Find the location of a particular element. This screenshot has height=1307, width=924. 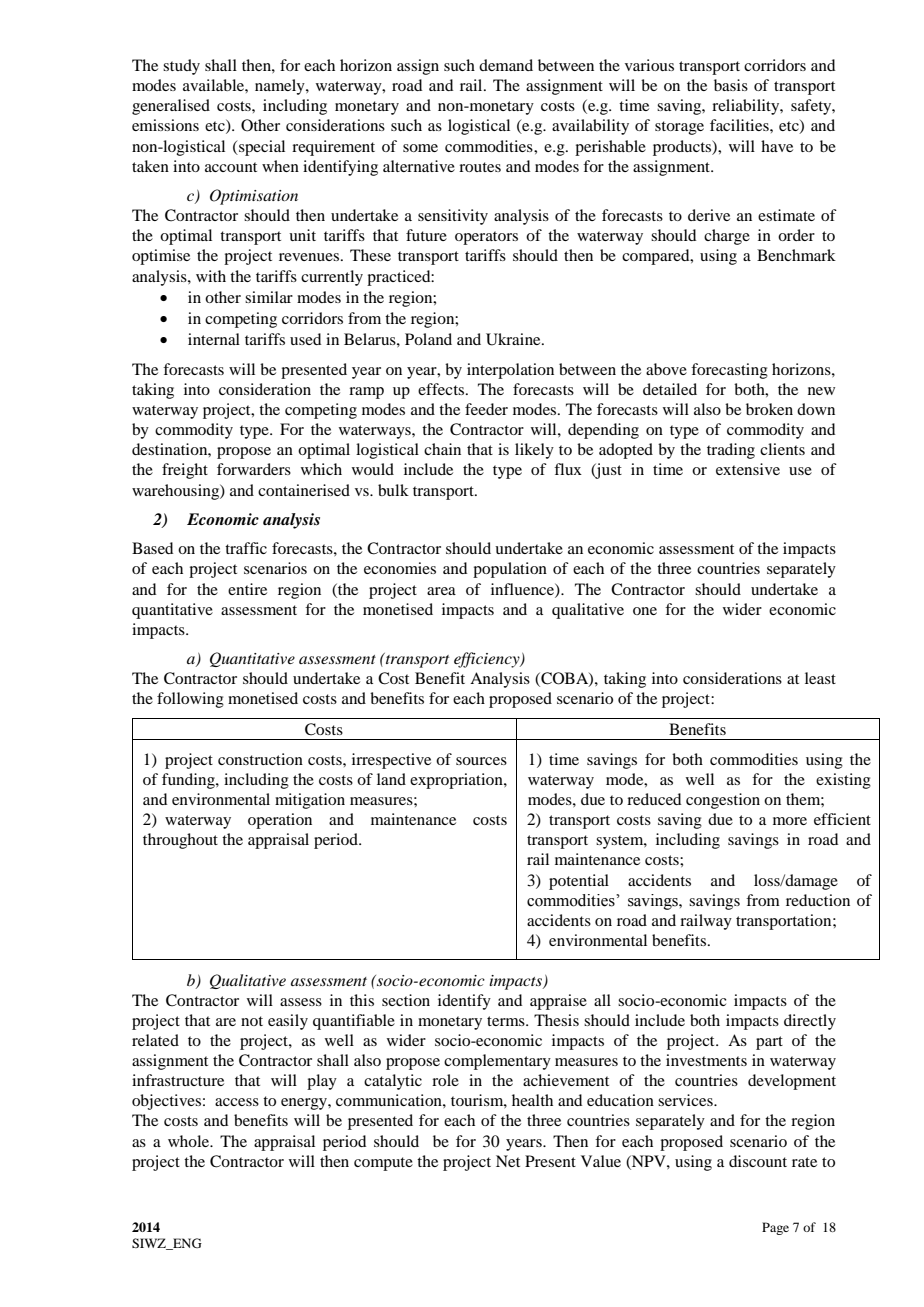

entire is located at coordinates (247, 589).
